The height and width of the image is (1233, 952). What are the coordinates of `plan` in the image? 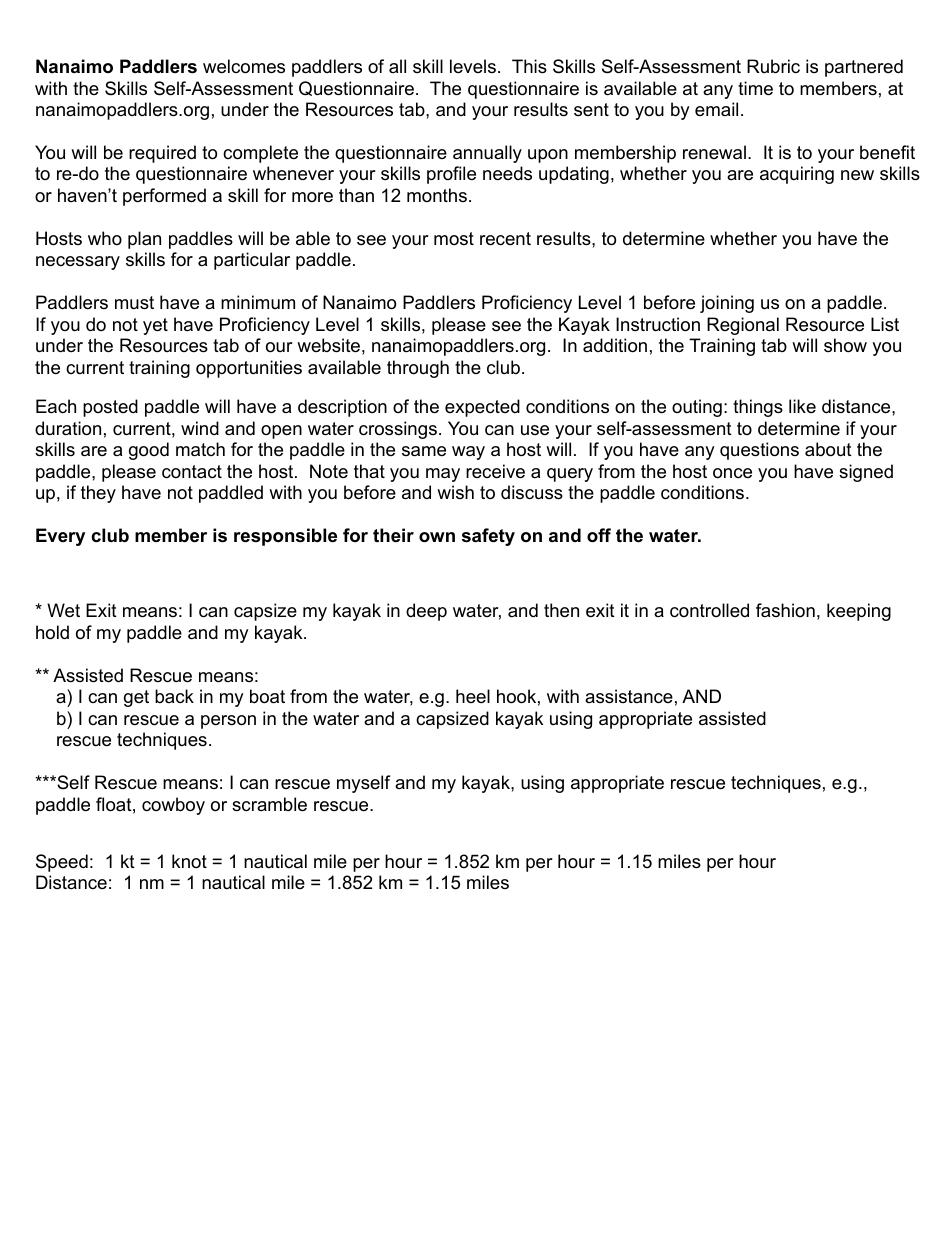 It's located at (144, 240).
